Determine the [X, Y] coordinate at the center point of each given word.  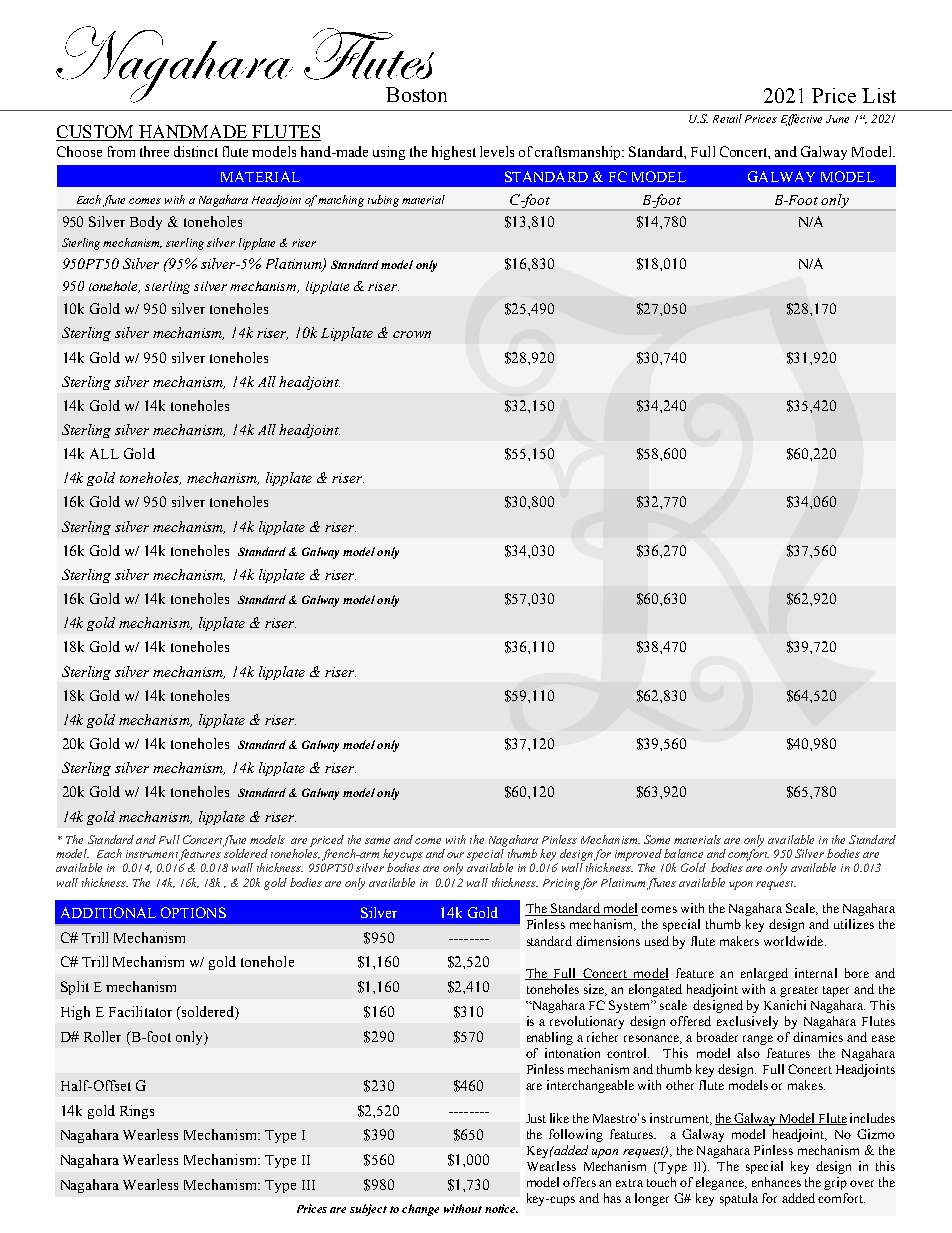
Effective [801, 120]
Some [657, 839]
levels [497, 151]
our [455, 855]
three [154, 151]
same [377, 841]
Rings [137, 1112]
